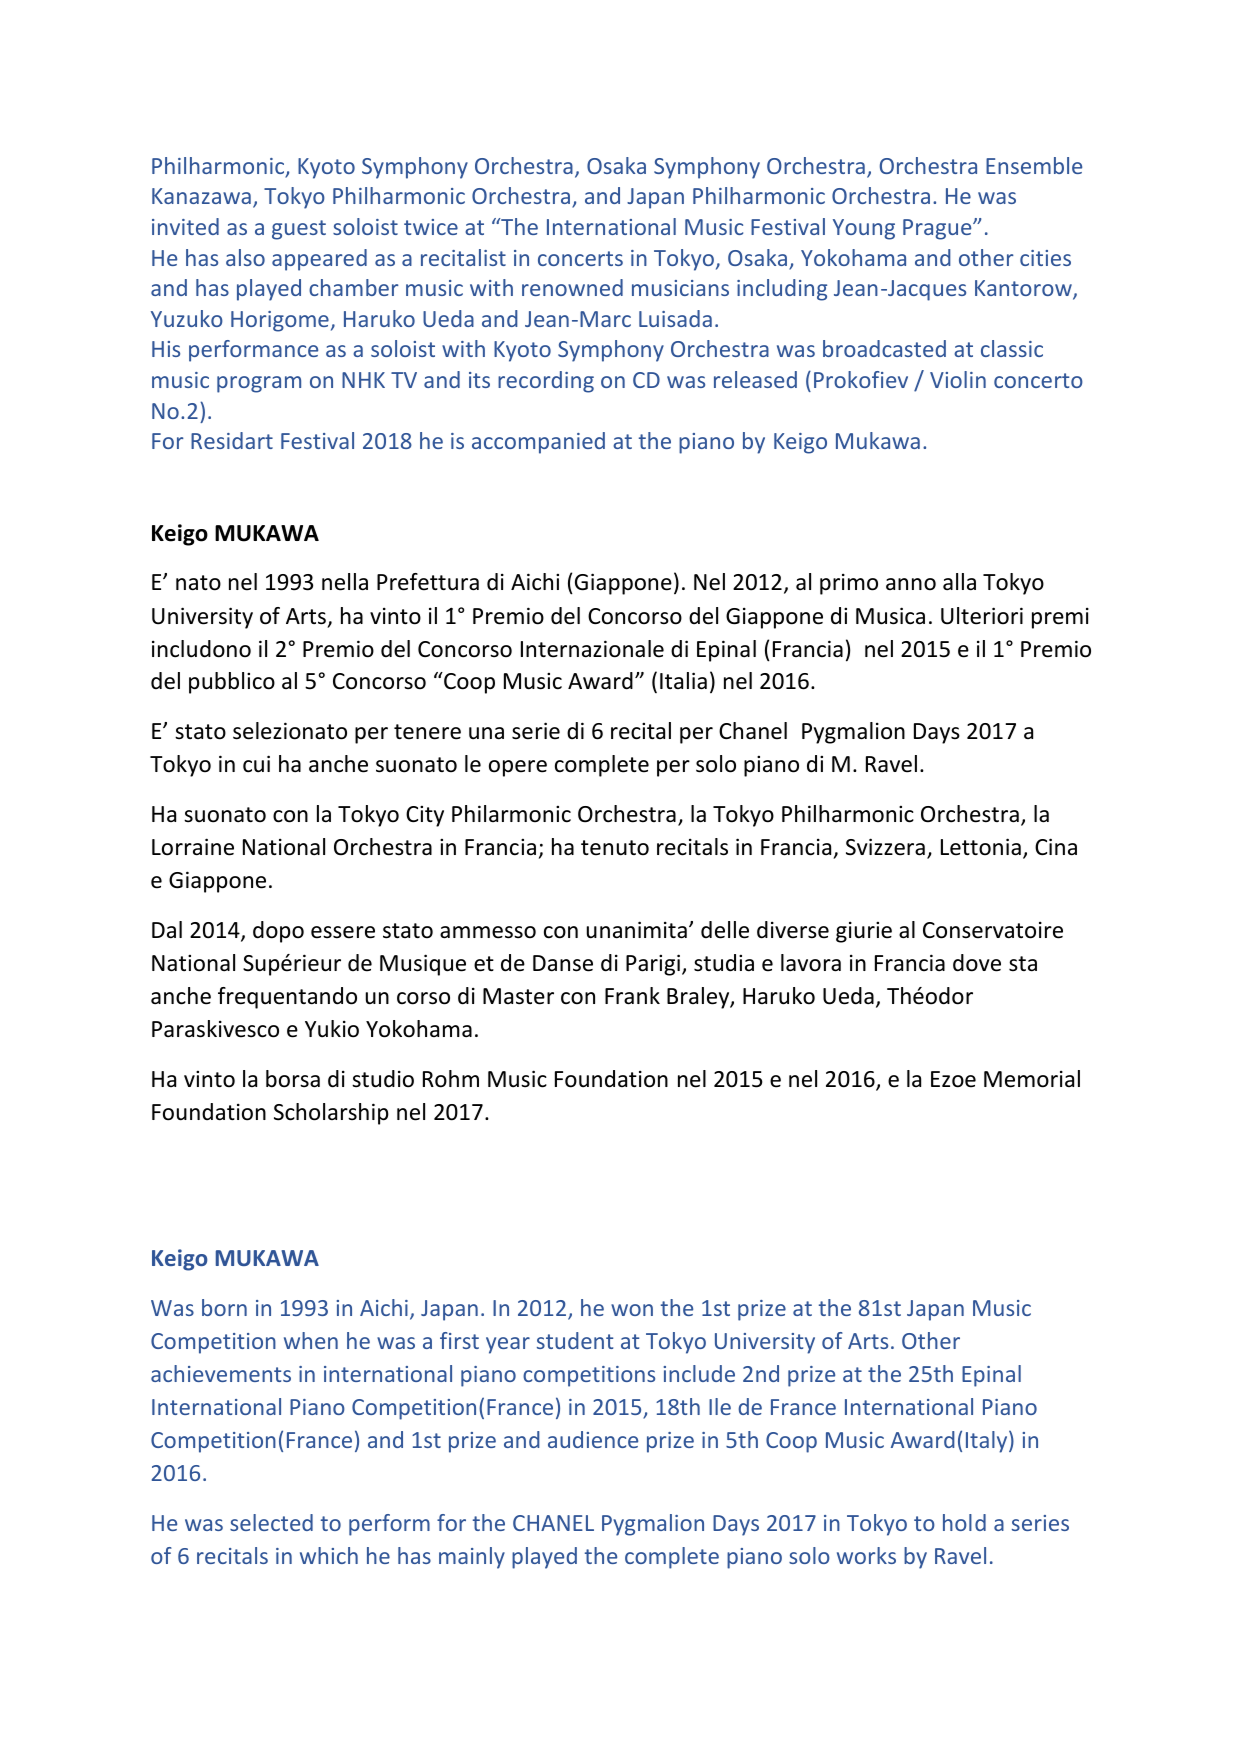  What do you see at coordinates (331, 1114) in the document?
I see `Scholarship` at bounding box center [331, 1114].
